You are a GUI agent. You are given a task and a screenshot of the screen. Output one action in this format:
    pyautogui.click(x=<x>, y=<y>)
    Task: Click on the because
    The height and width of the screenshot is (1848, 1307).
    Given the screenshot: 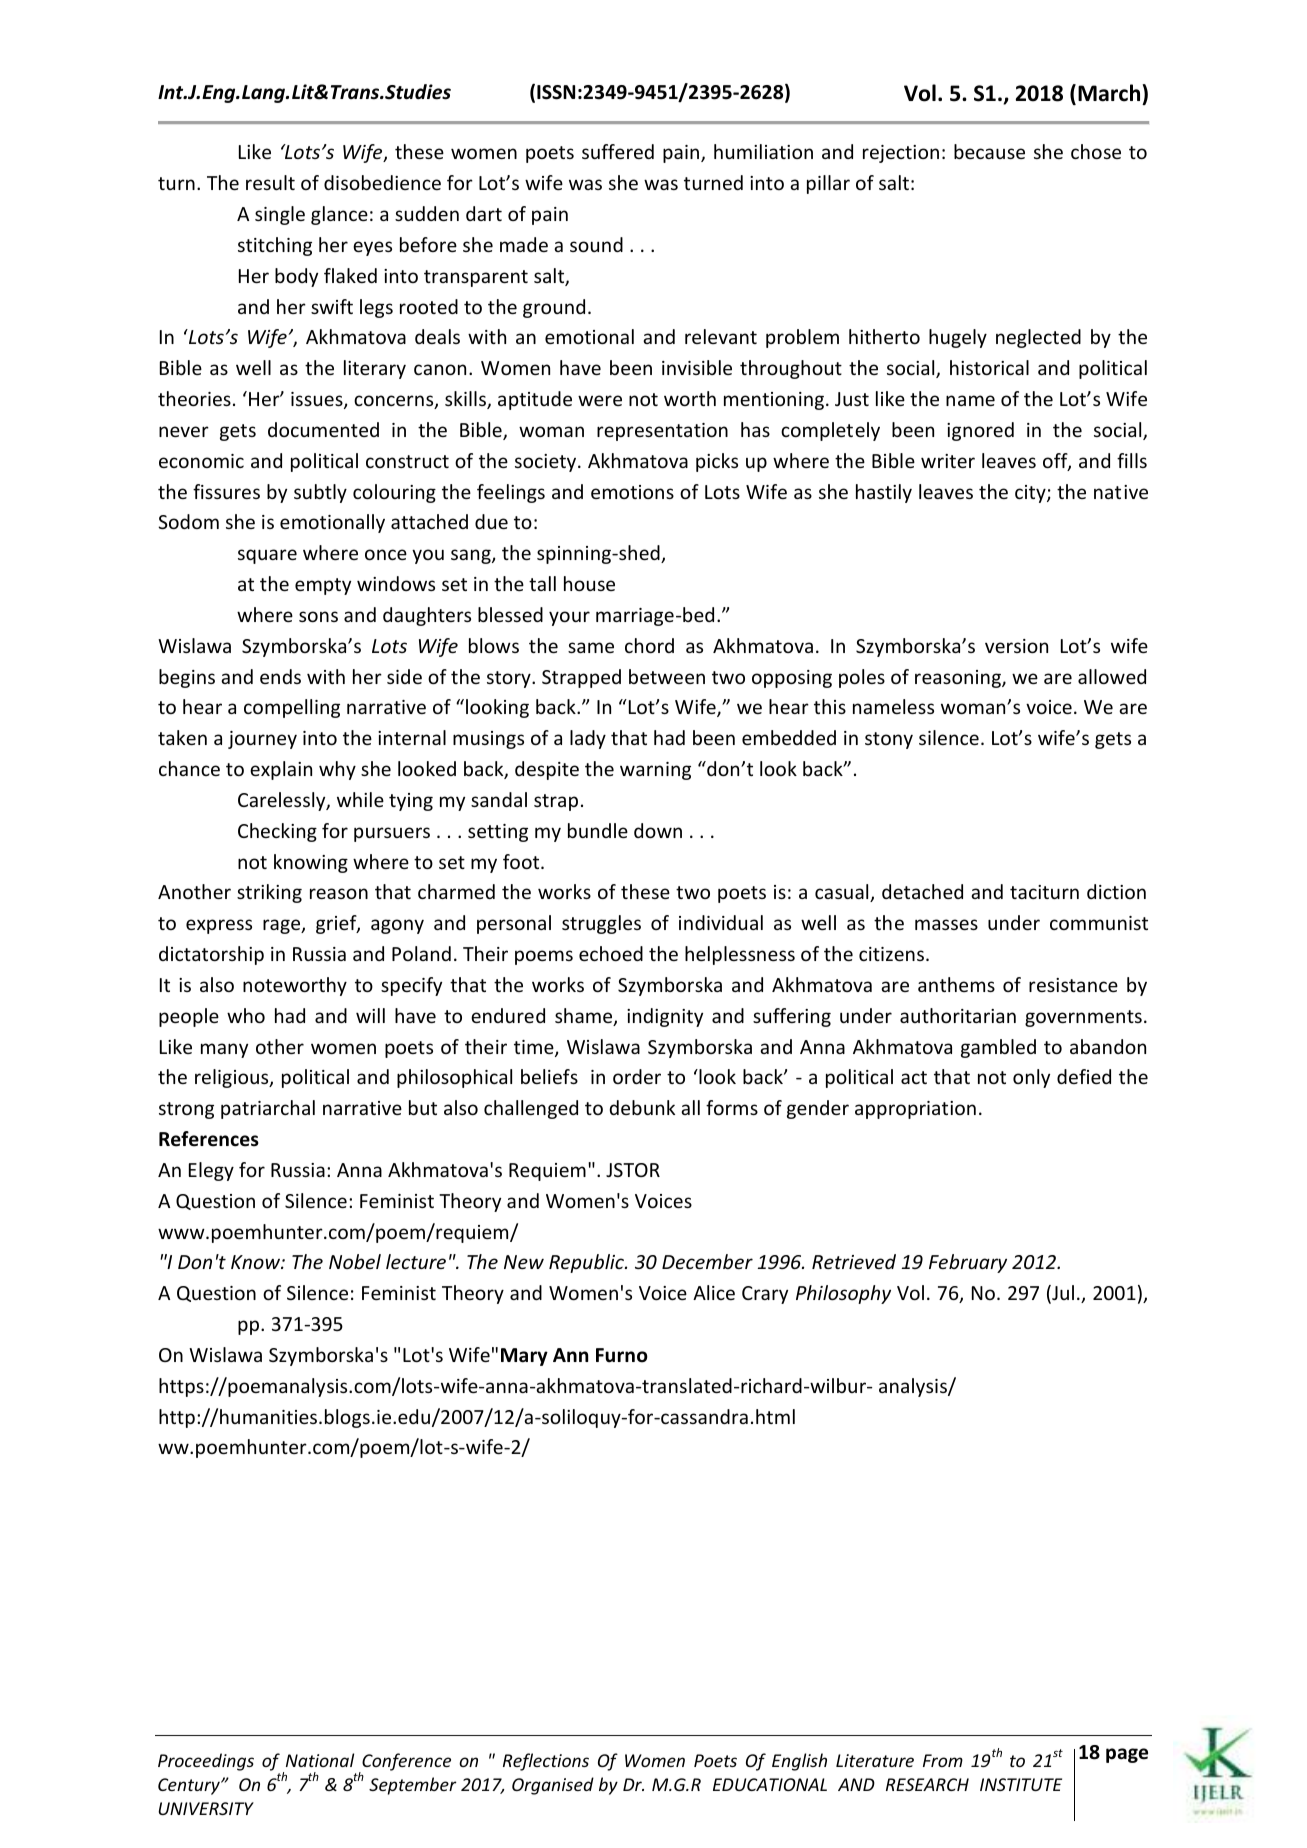 What is the action you would take?
    pyautogui.click(x=989, y=151)
